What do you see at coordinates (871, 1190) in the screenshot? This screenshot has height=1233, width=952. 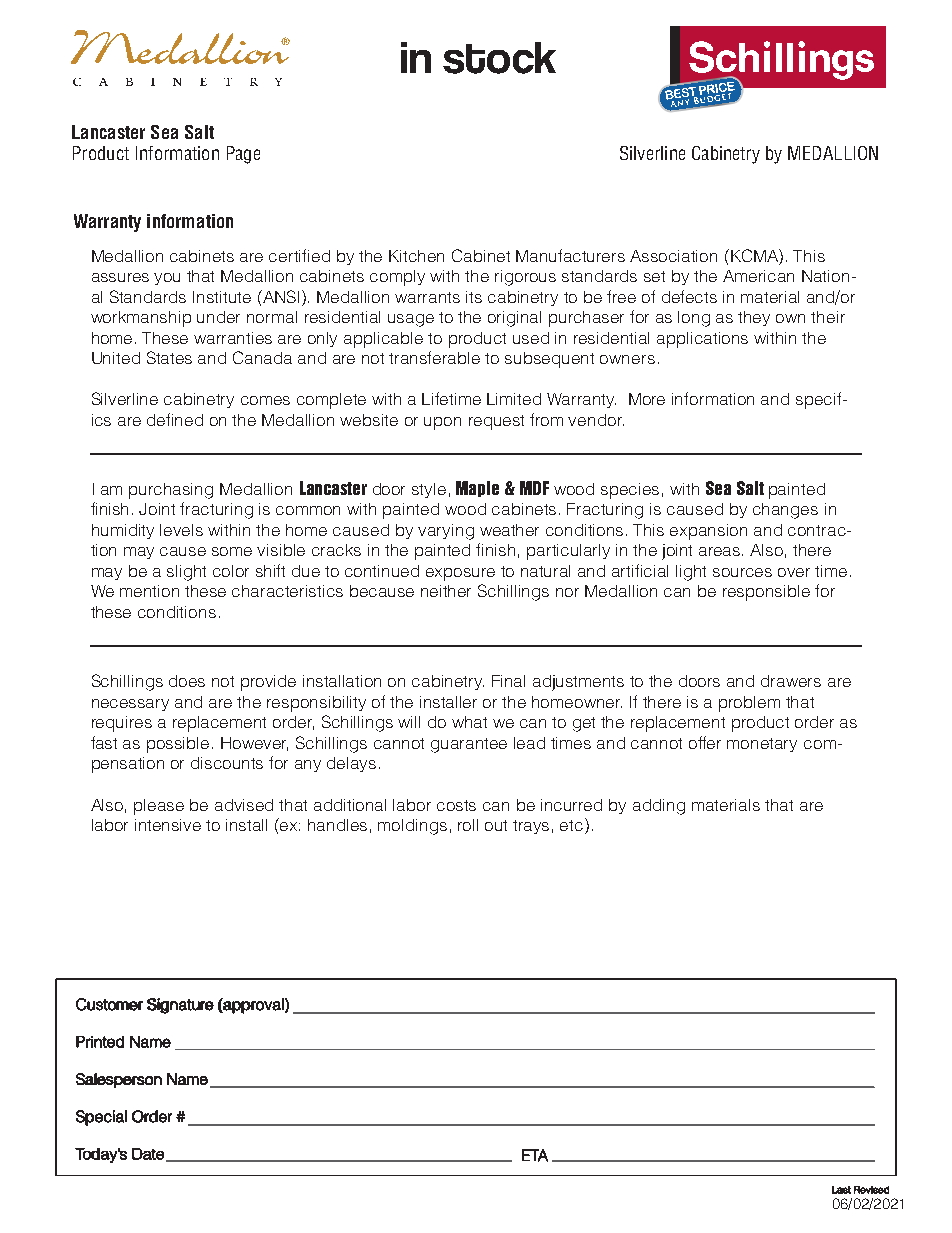 I see `Revised` at bounding box center [871, 1190].
